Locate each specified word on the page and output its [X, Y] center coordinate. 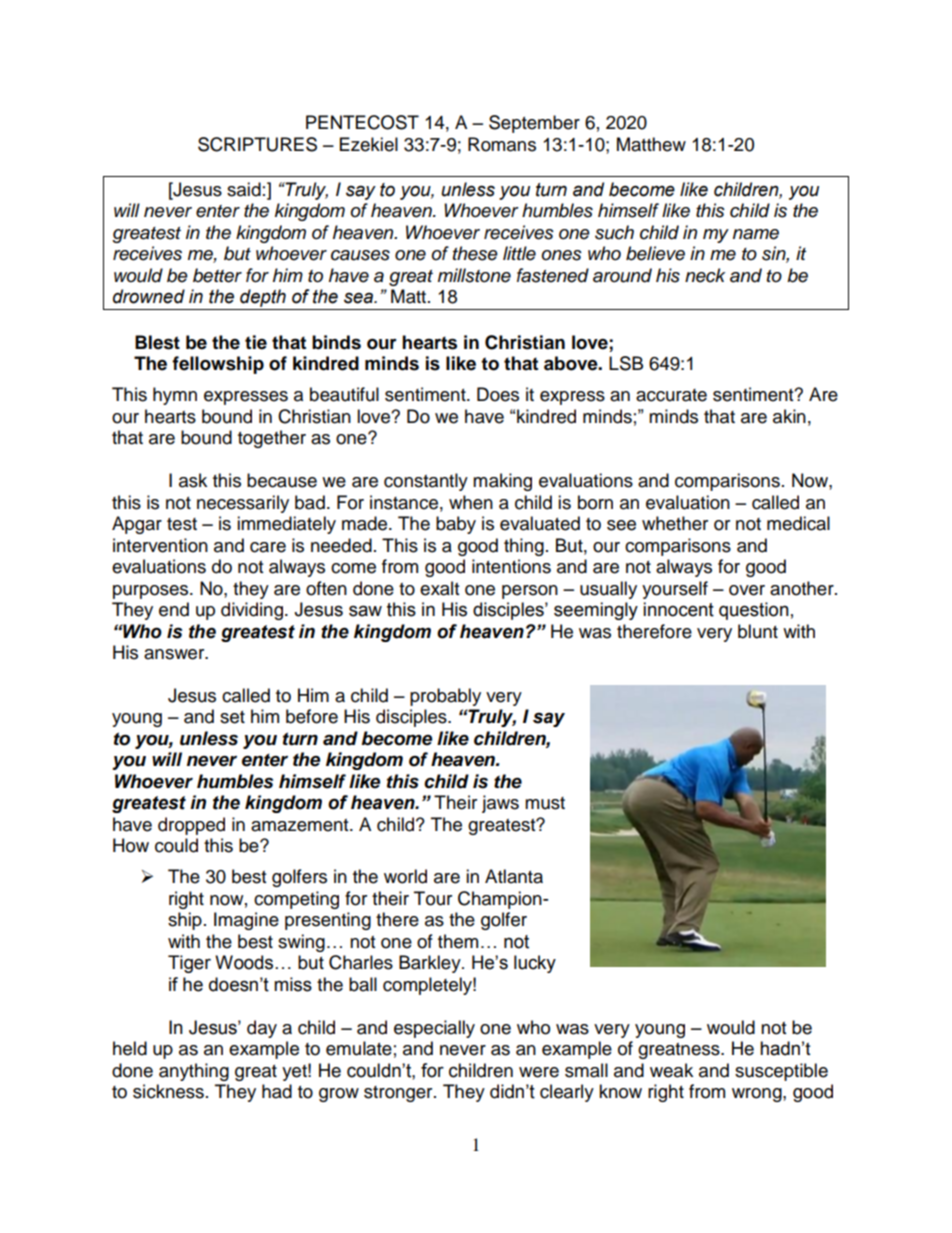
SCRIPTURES [257, 144]
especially [434, 1029]
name [756, 234]
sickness [168, 1091]
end [174, 609]
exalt [439, 588]
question [754, 611]
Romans [502, 144]
